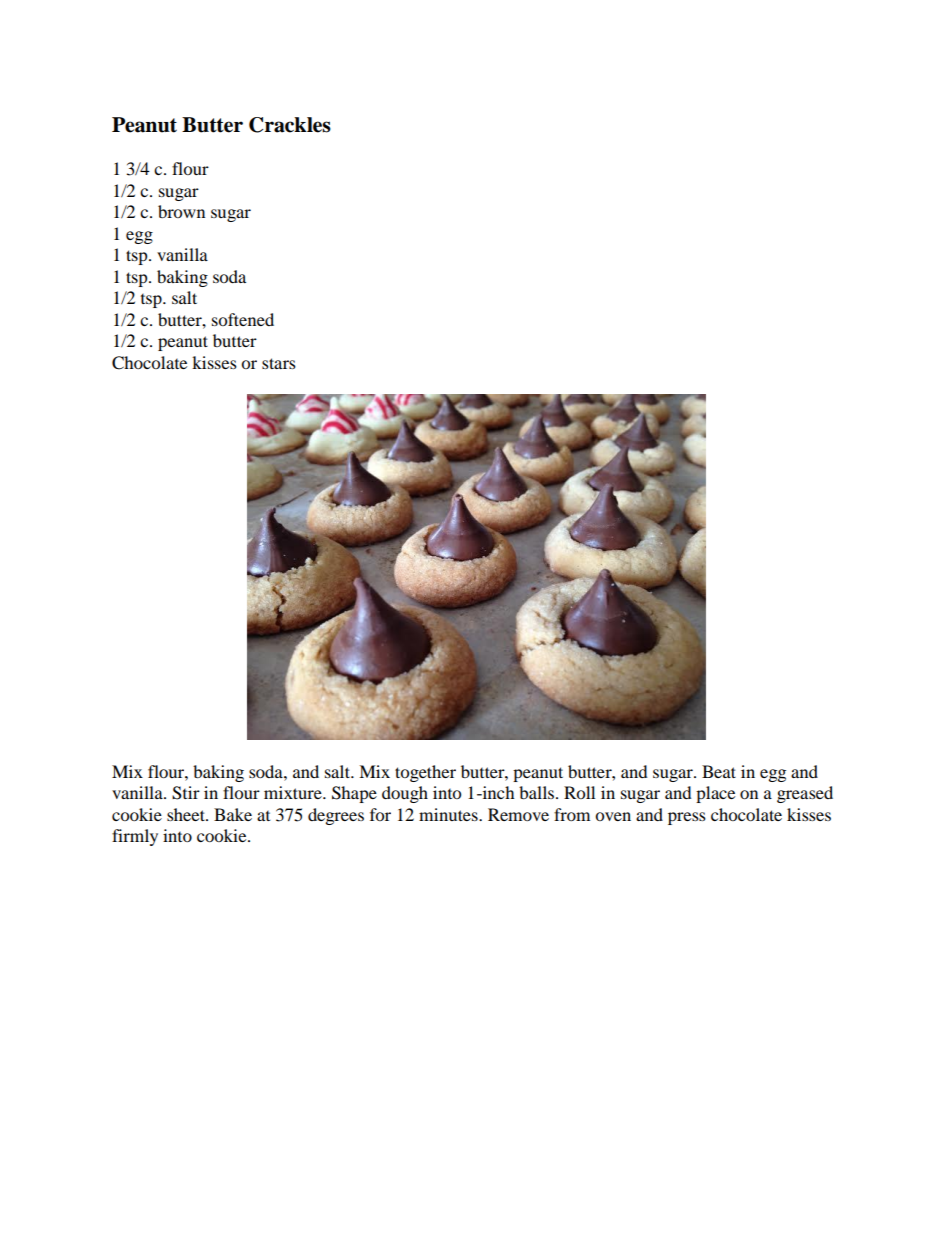  Describe the element at coordinates (233, 814) in the screenshot. I see `Bake` at that location.
